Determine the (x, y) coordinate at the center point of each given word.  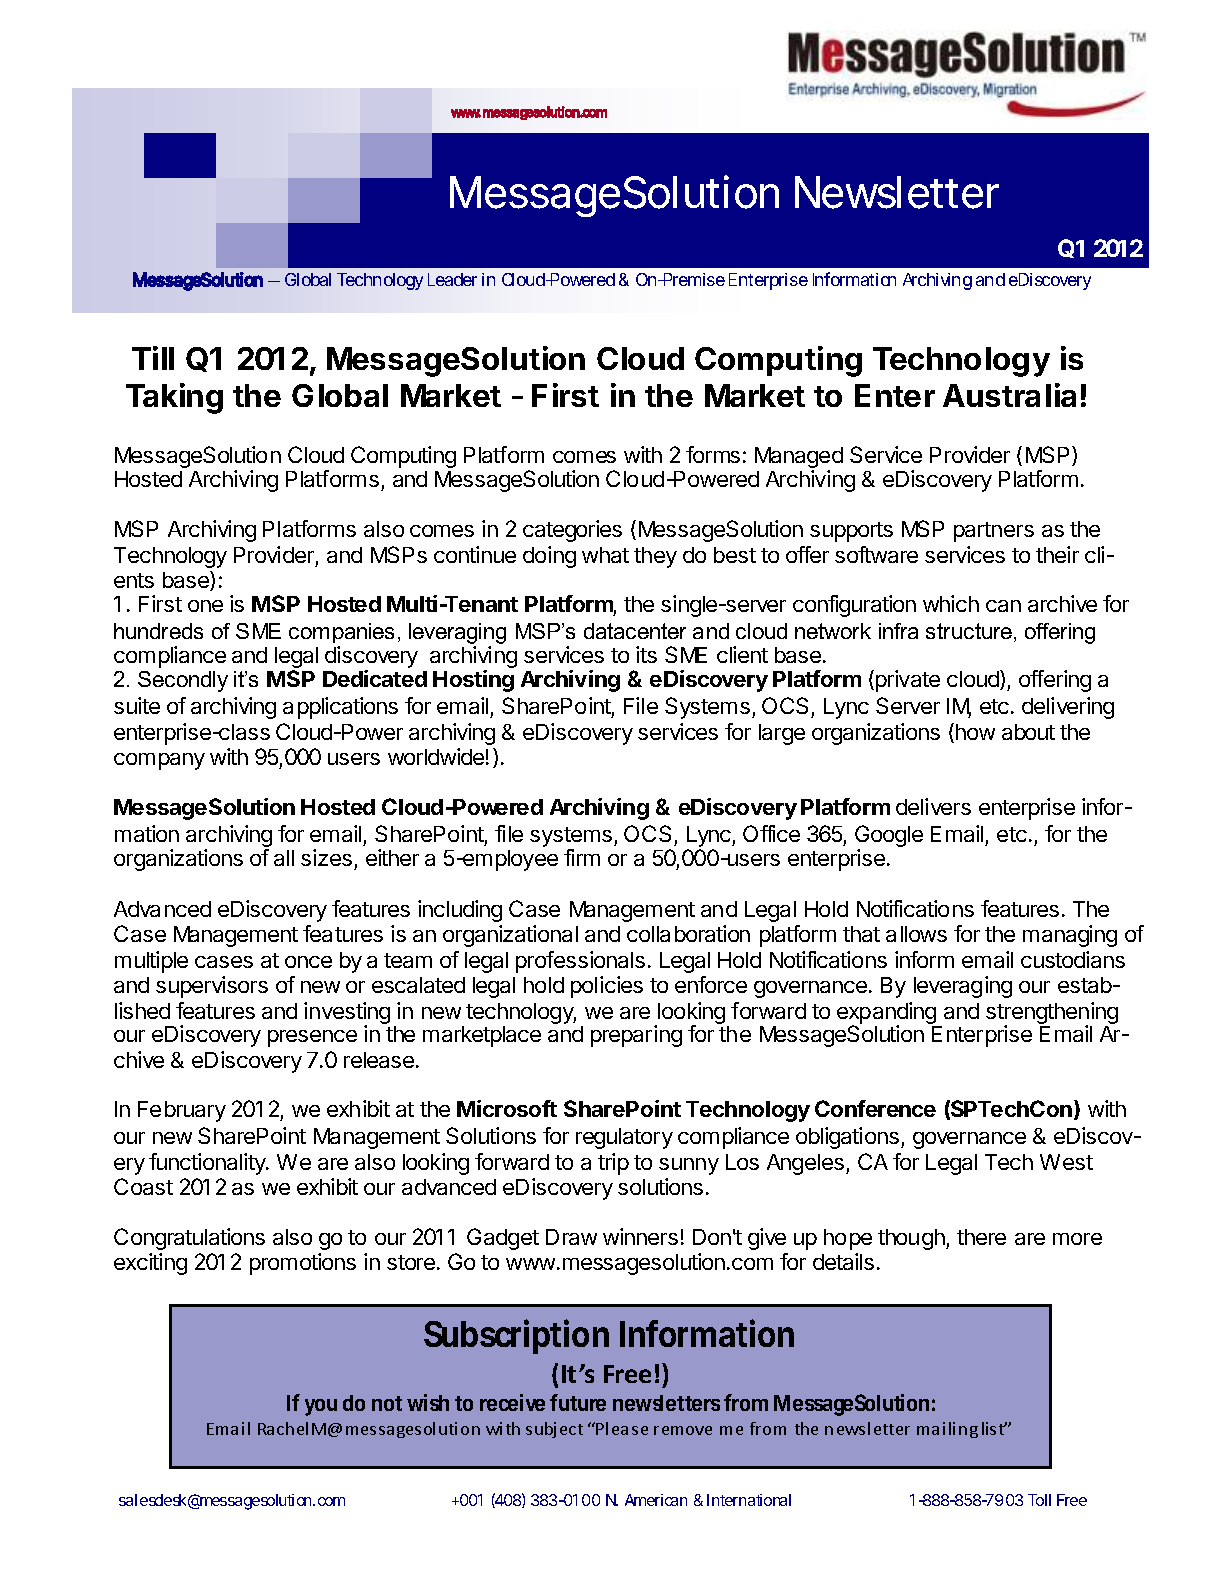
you (321, 1407)
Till (153, 358)
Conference (875, 1108)
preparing (636, 1036)
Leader (452, 279)
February (182, 1111)
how (975, 732)
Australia (1009, 395)
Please (622, 1428)
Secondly (183, 681)
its (646, 654)
